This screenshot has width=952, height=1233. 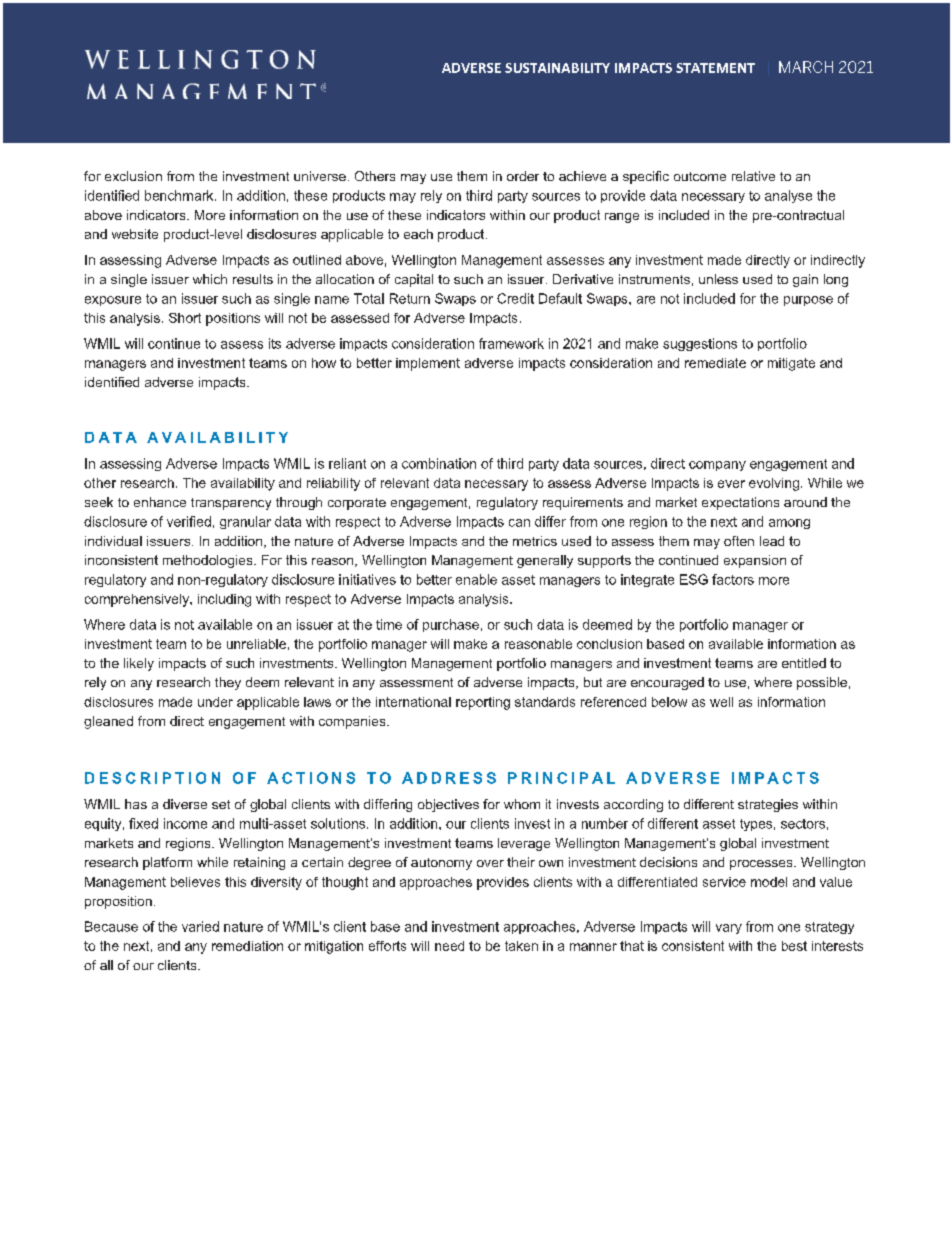 What do you see at coordinates (451, 625) in the screenshot?
I see `purchase` at bounding box center [451, 625].
